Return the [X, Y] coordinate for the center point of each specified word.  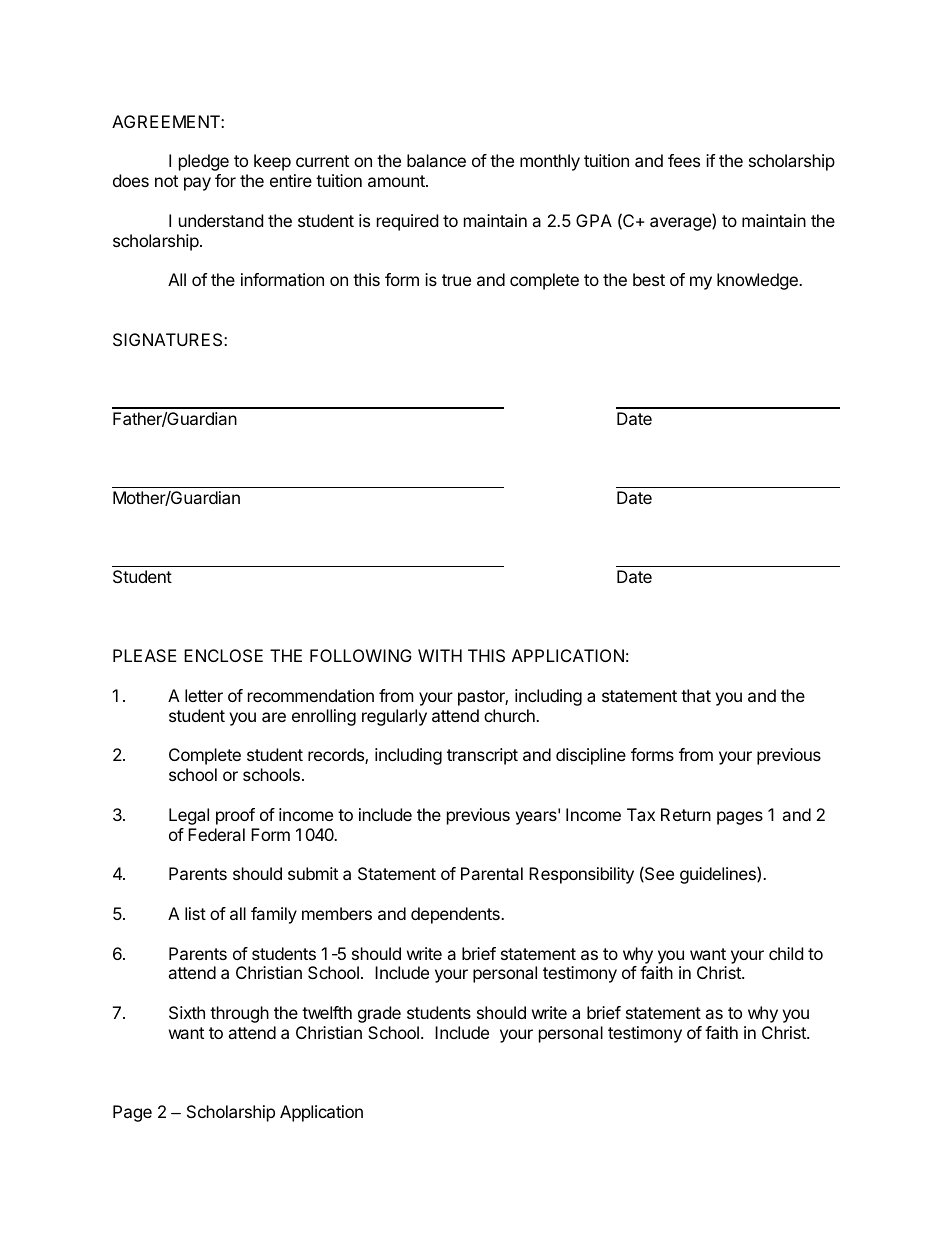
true [456, 280]
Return [686, 814]
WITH [440, 655]
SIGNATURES [169, 339]
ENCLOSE [223, 655]
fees [684, 160]
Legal [189, 816]
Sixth [187, 1012]
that [696, 695]
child [786, 953]
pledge [204, 162]
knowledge [758, 281]
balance [436, 160]
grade [379, 1014]
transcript [482, 756]
